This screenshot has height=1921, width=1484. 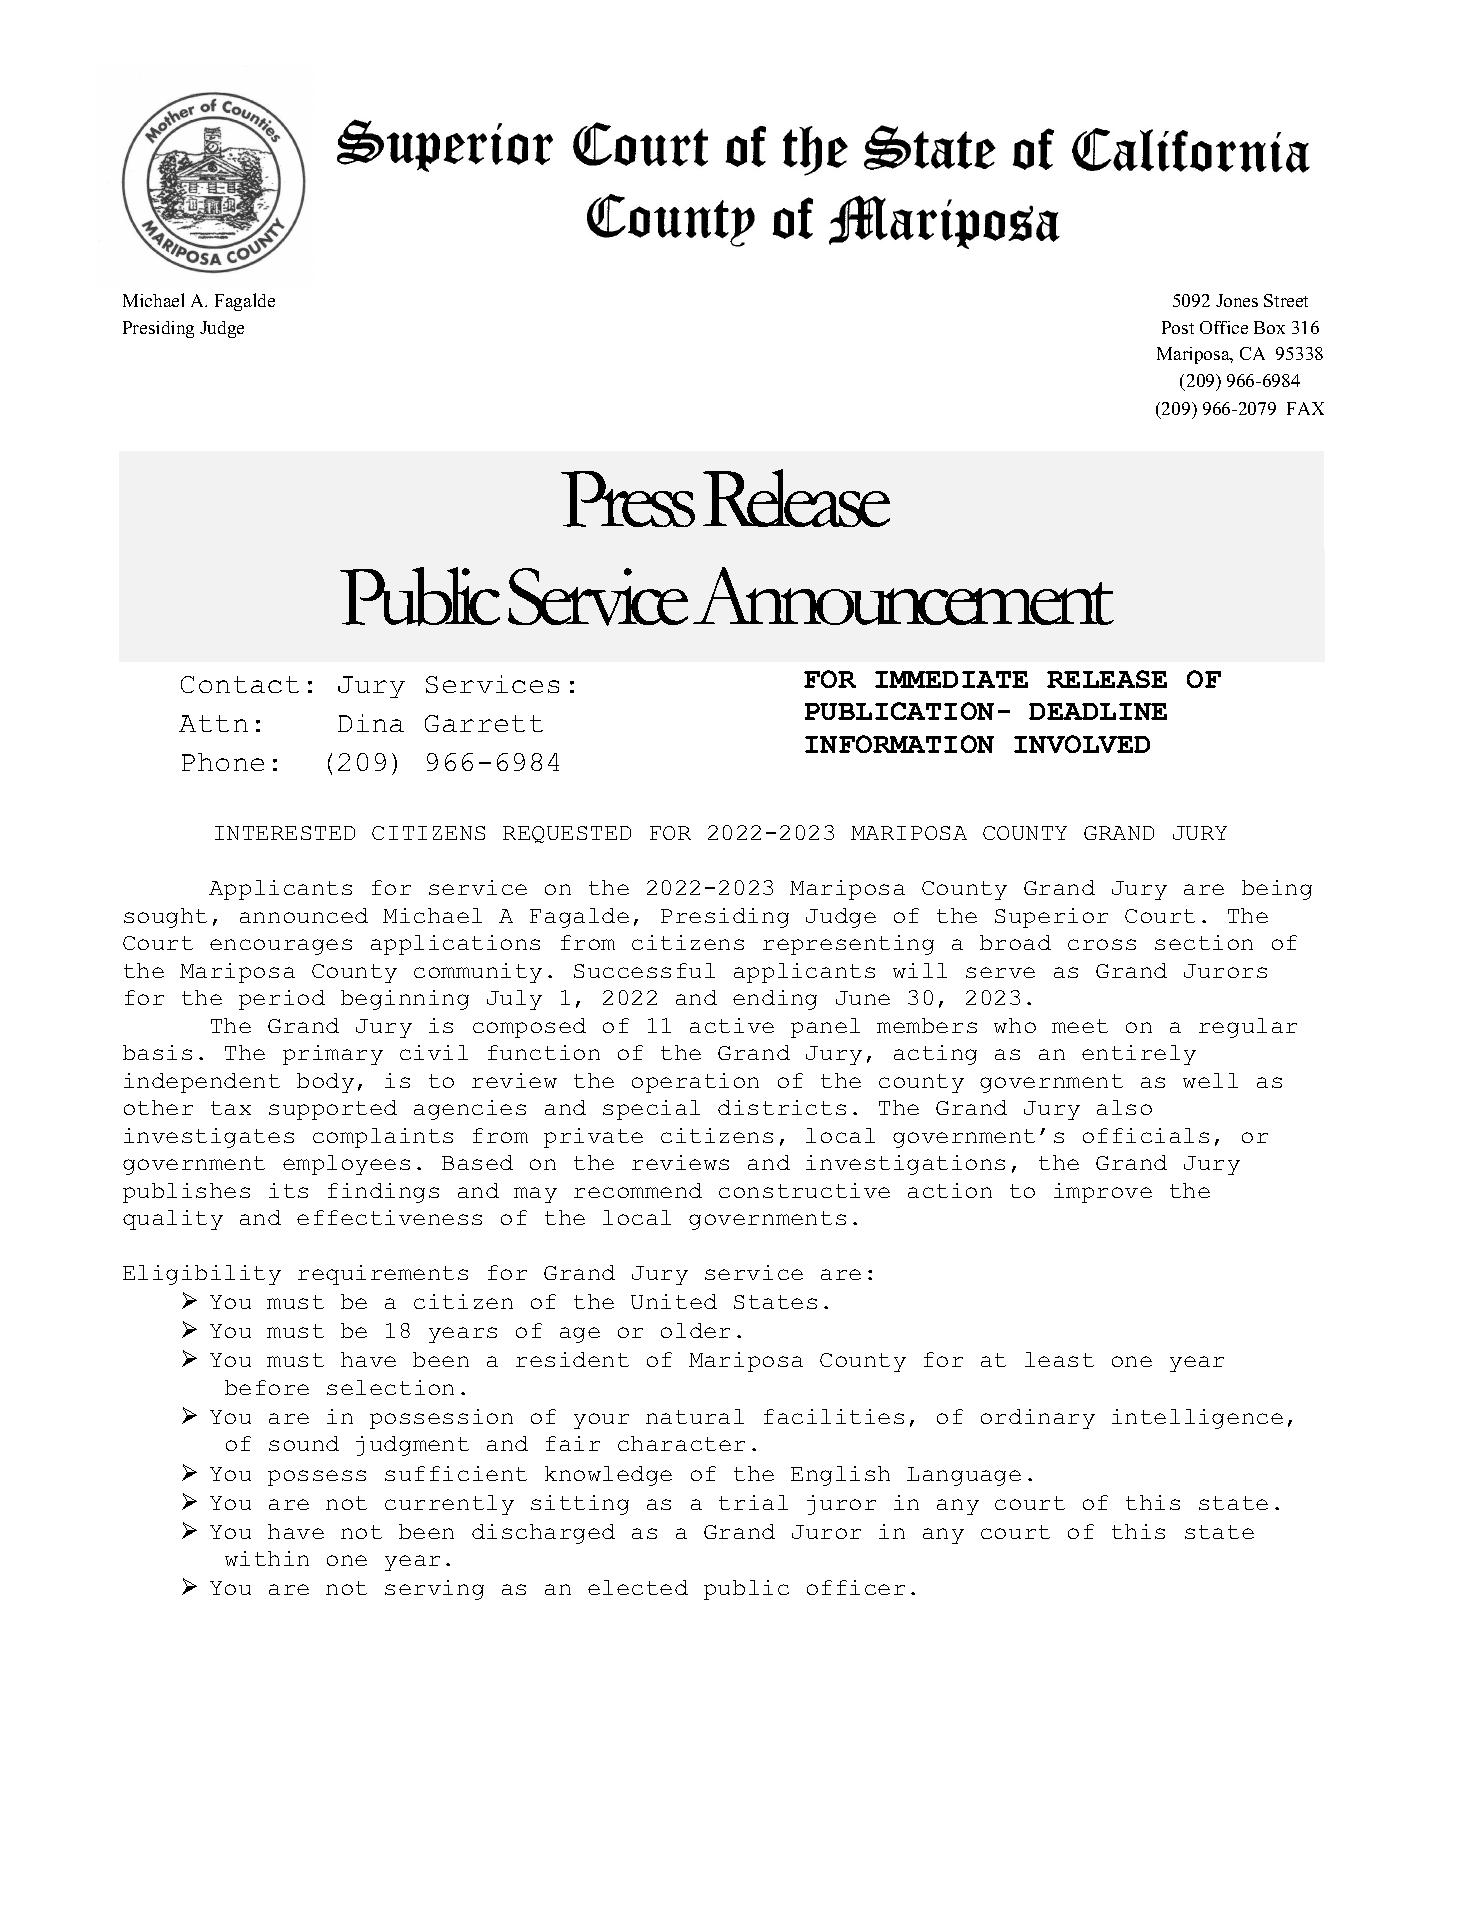 What do you see at coordinates (628, 499) in the screenshot?
I see `Press` at bounding box center [628, 499].
